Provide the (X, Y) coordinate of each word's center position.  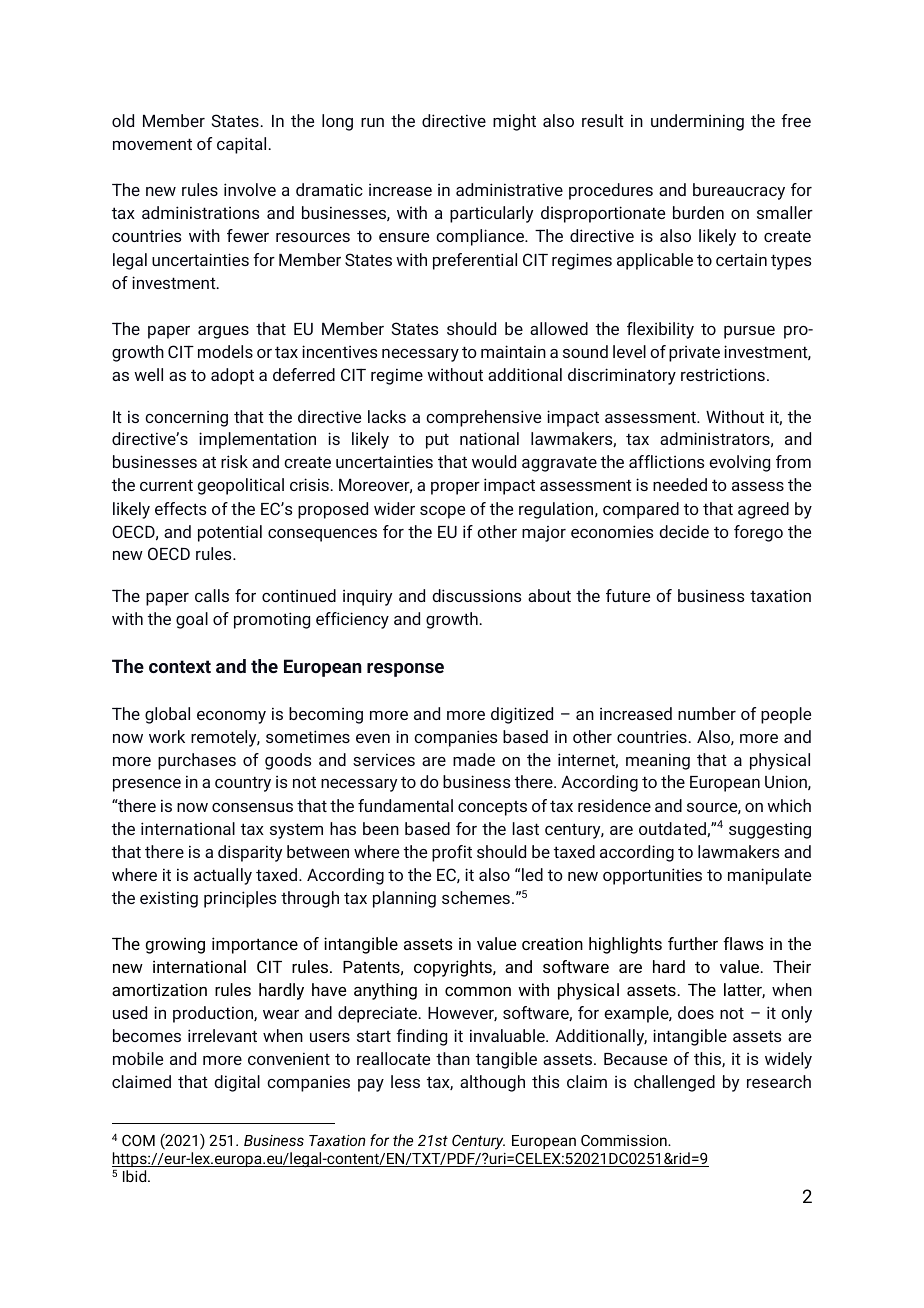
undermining (697, 122)
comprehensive (483, 418)
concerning (186, 419)
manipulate (769, 876)
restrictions (723, 374)
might (514, 122)
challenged (674, 1083)
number (707, 713)
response (405, 670)
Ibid (136, 1176)
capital (241, 145)
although (492, 1083)
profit (452, 853)
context (180, 666)
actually (223, 876)
